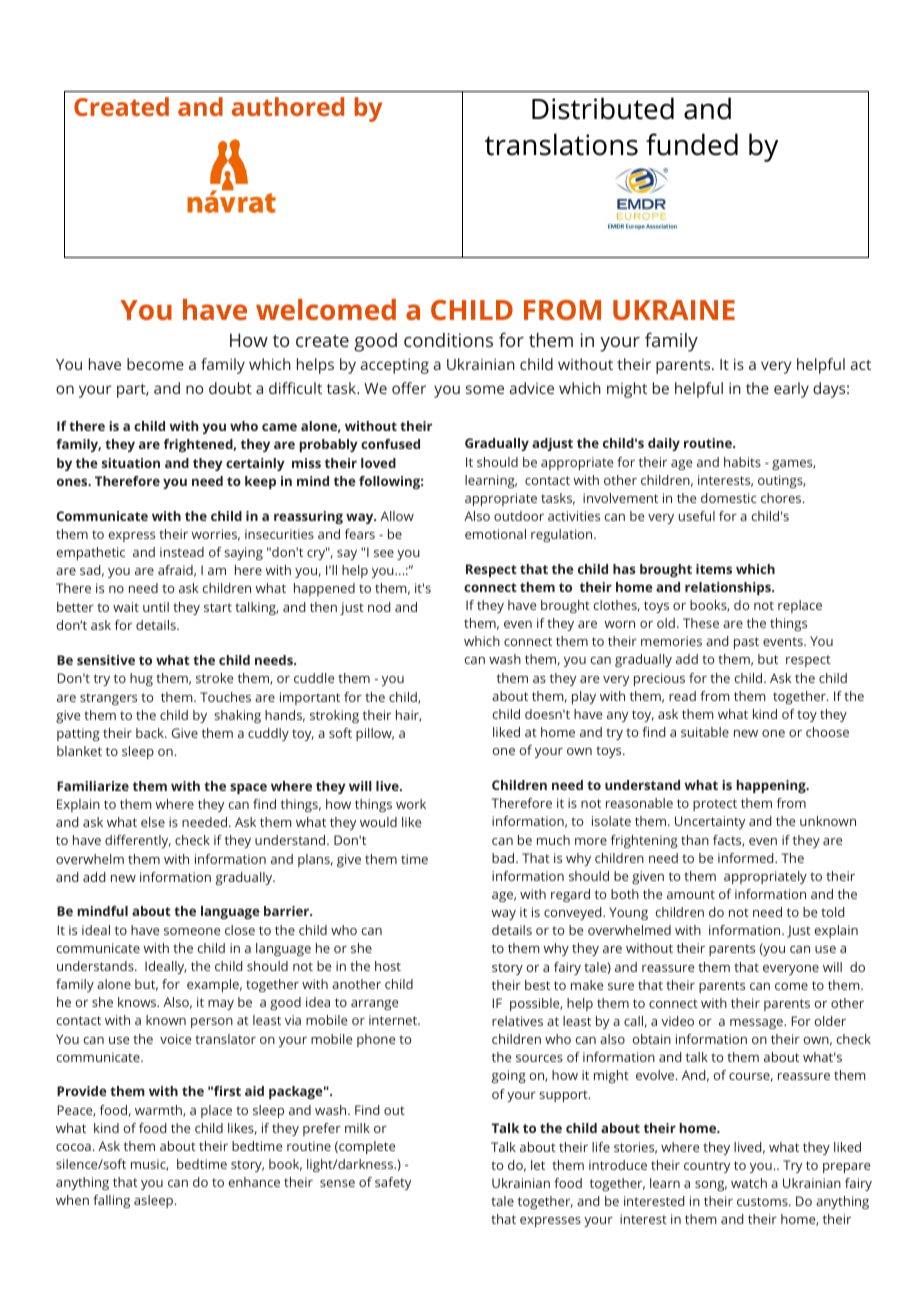  I want to click on falling, so click(111, 1201).
